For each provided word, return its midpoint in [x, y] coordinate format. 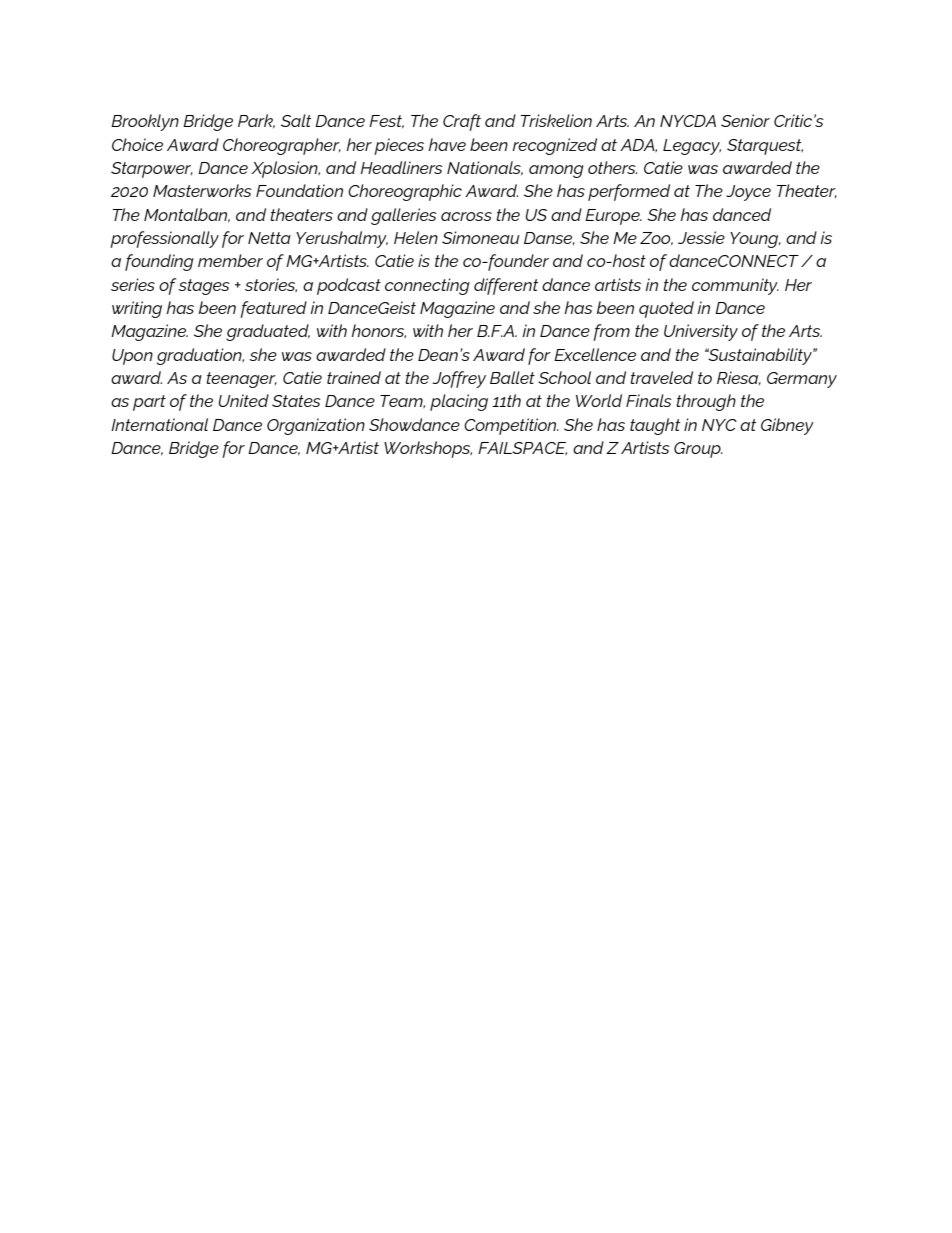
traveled [661, 377]
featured [273, 309]
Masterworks [202, 190]
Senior [745, 120]
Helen [416, 237]
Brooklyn [145, 122]
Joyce [748, 193]
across [466, 216]
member [230, 260]
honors [378, 331]
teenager [241, 380]
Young [755, 240]
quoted [666, 309]
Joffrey [459, 379]
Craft [462, 122]
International [159, 424]
